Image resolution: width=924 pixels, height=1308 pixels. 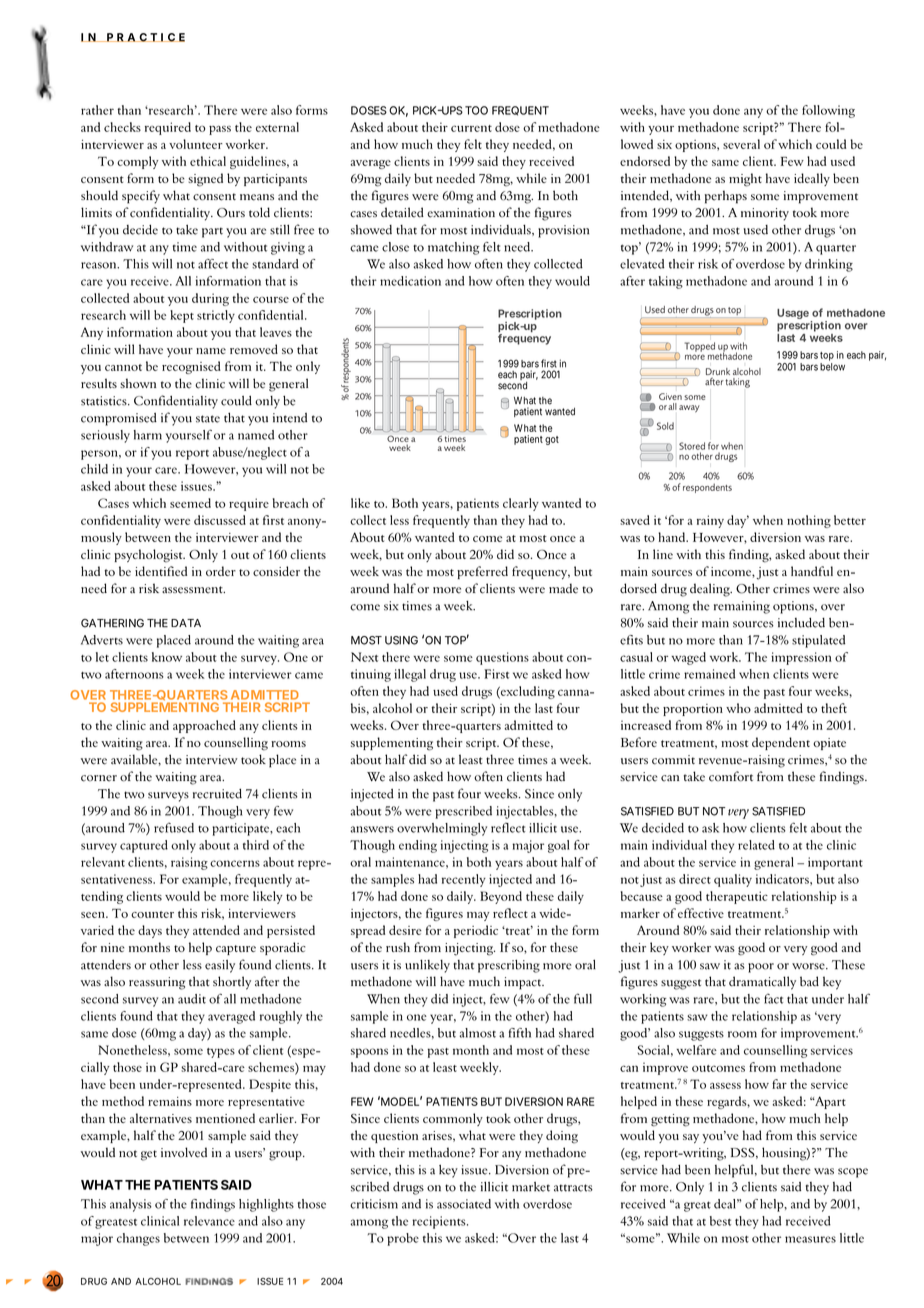 I want to click on therapeutic, so click(x=737, y=897).
